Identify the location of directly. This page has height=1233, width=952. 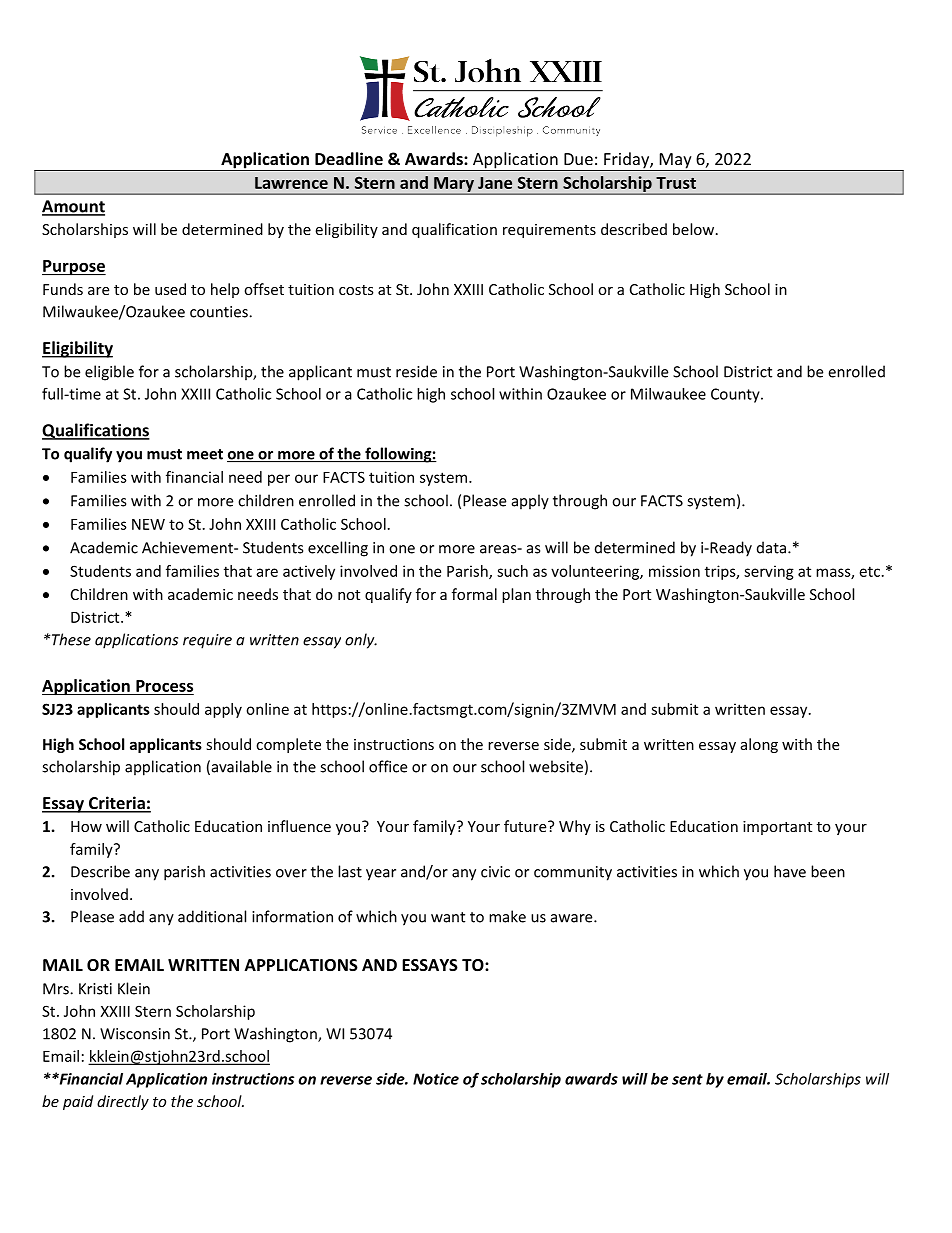
(123, 1102).
